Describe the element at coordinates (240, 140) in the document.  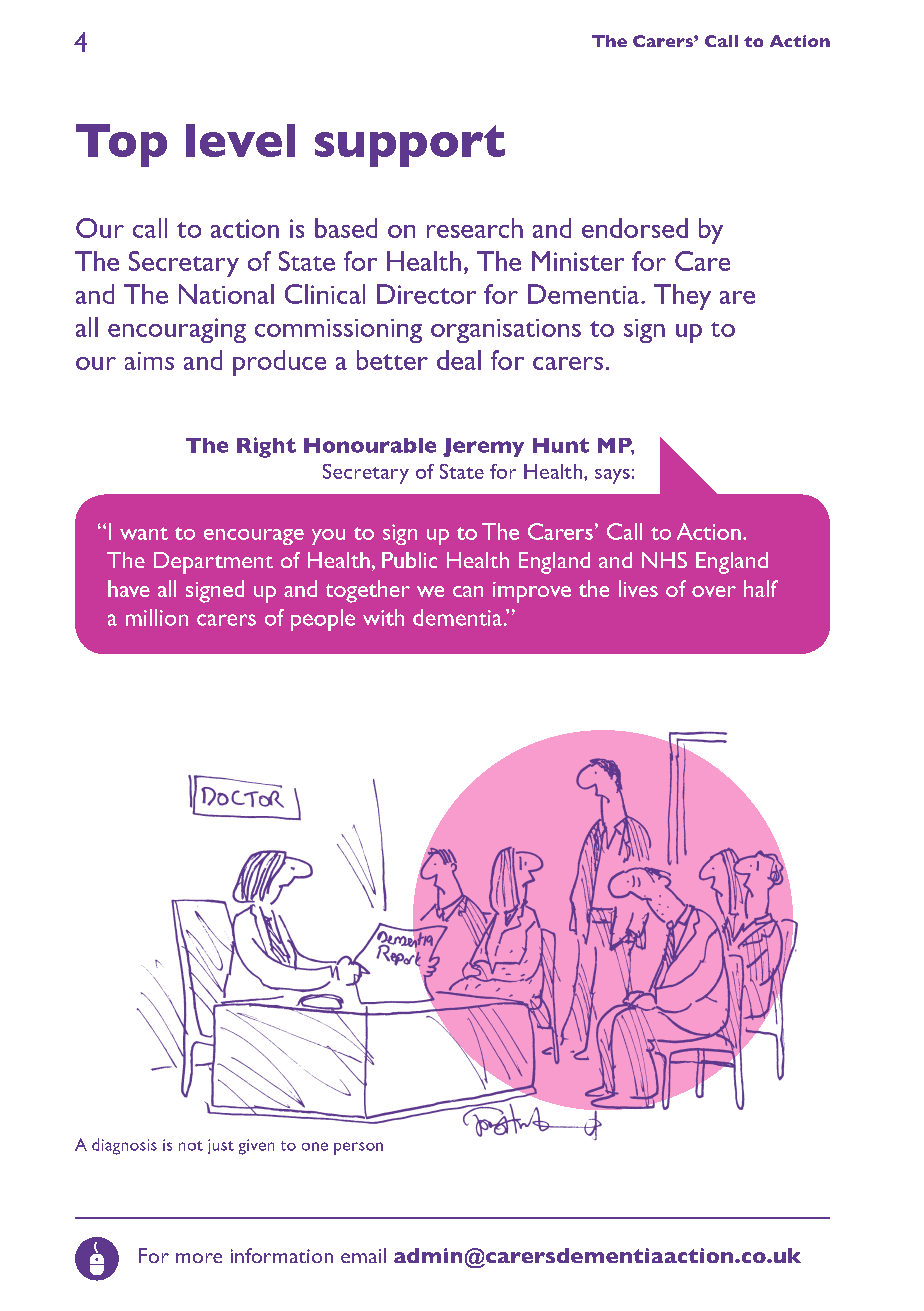
I see `level` at that location.
